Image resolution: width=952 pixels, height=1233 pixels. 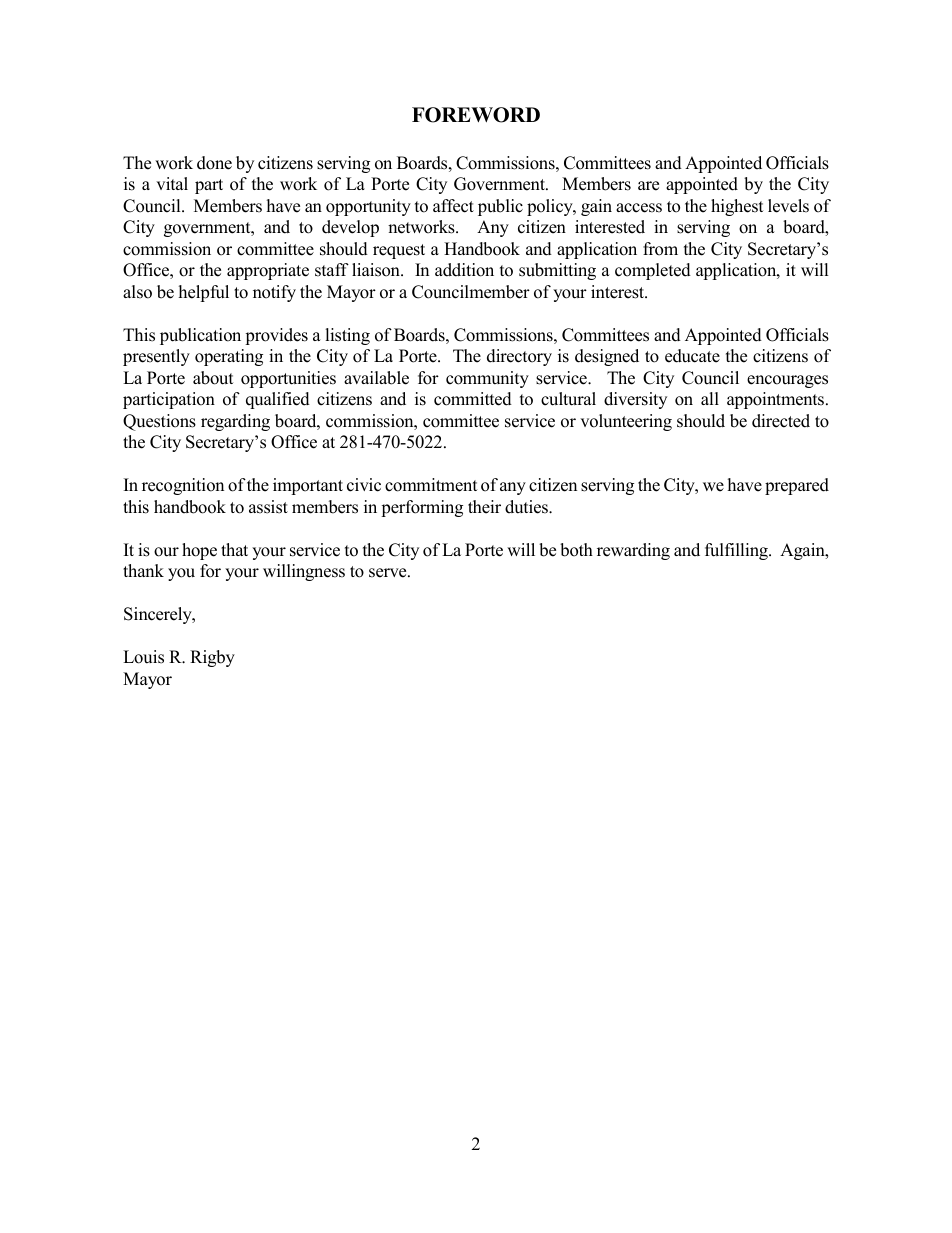 I want to click on highest, so click(x=737, y=207).
